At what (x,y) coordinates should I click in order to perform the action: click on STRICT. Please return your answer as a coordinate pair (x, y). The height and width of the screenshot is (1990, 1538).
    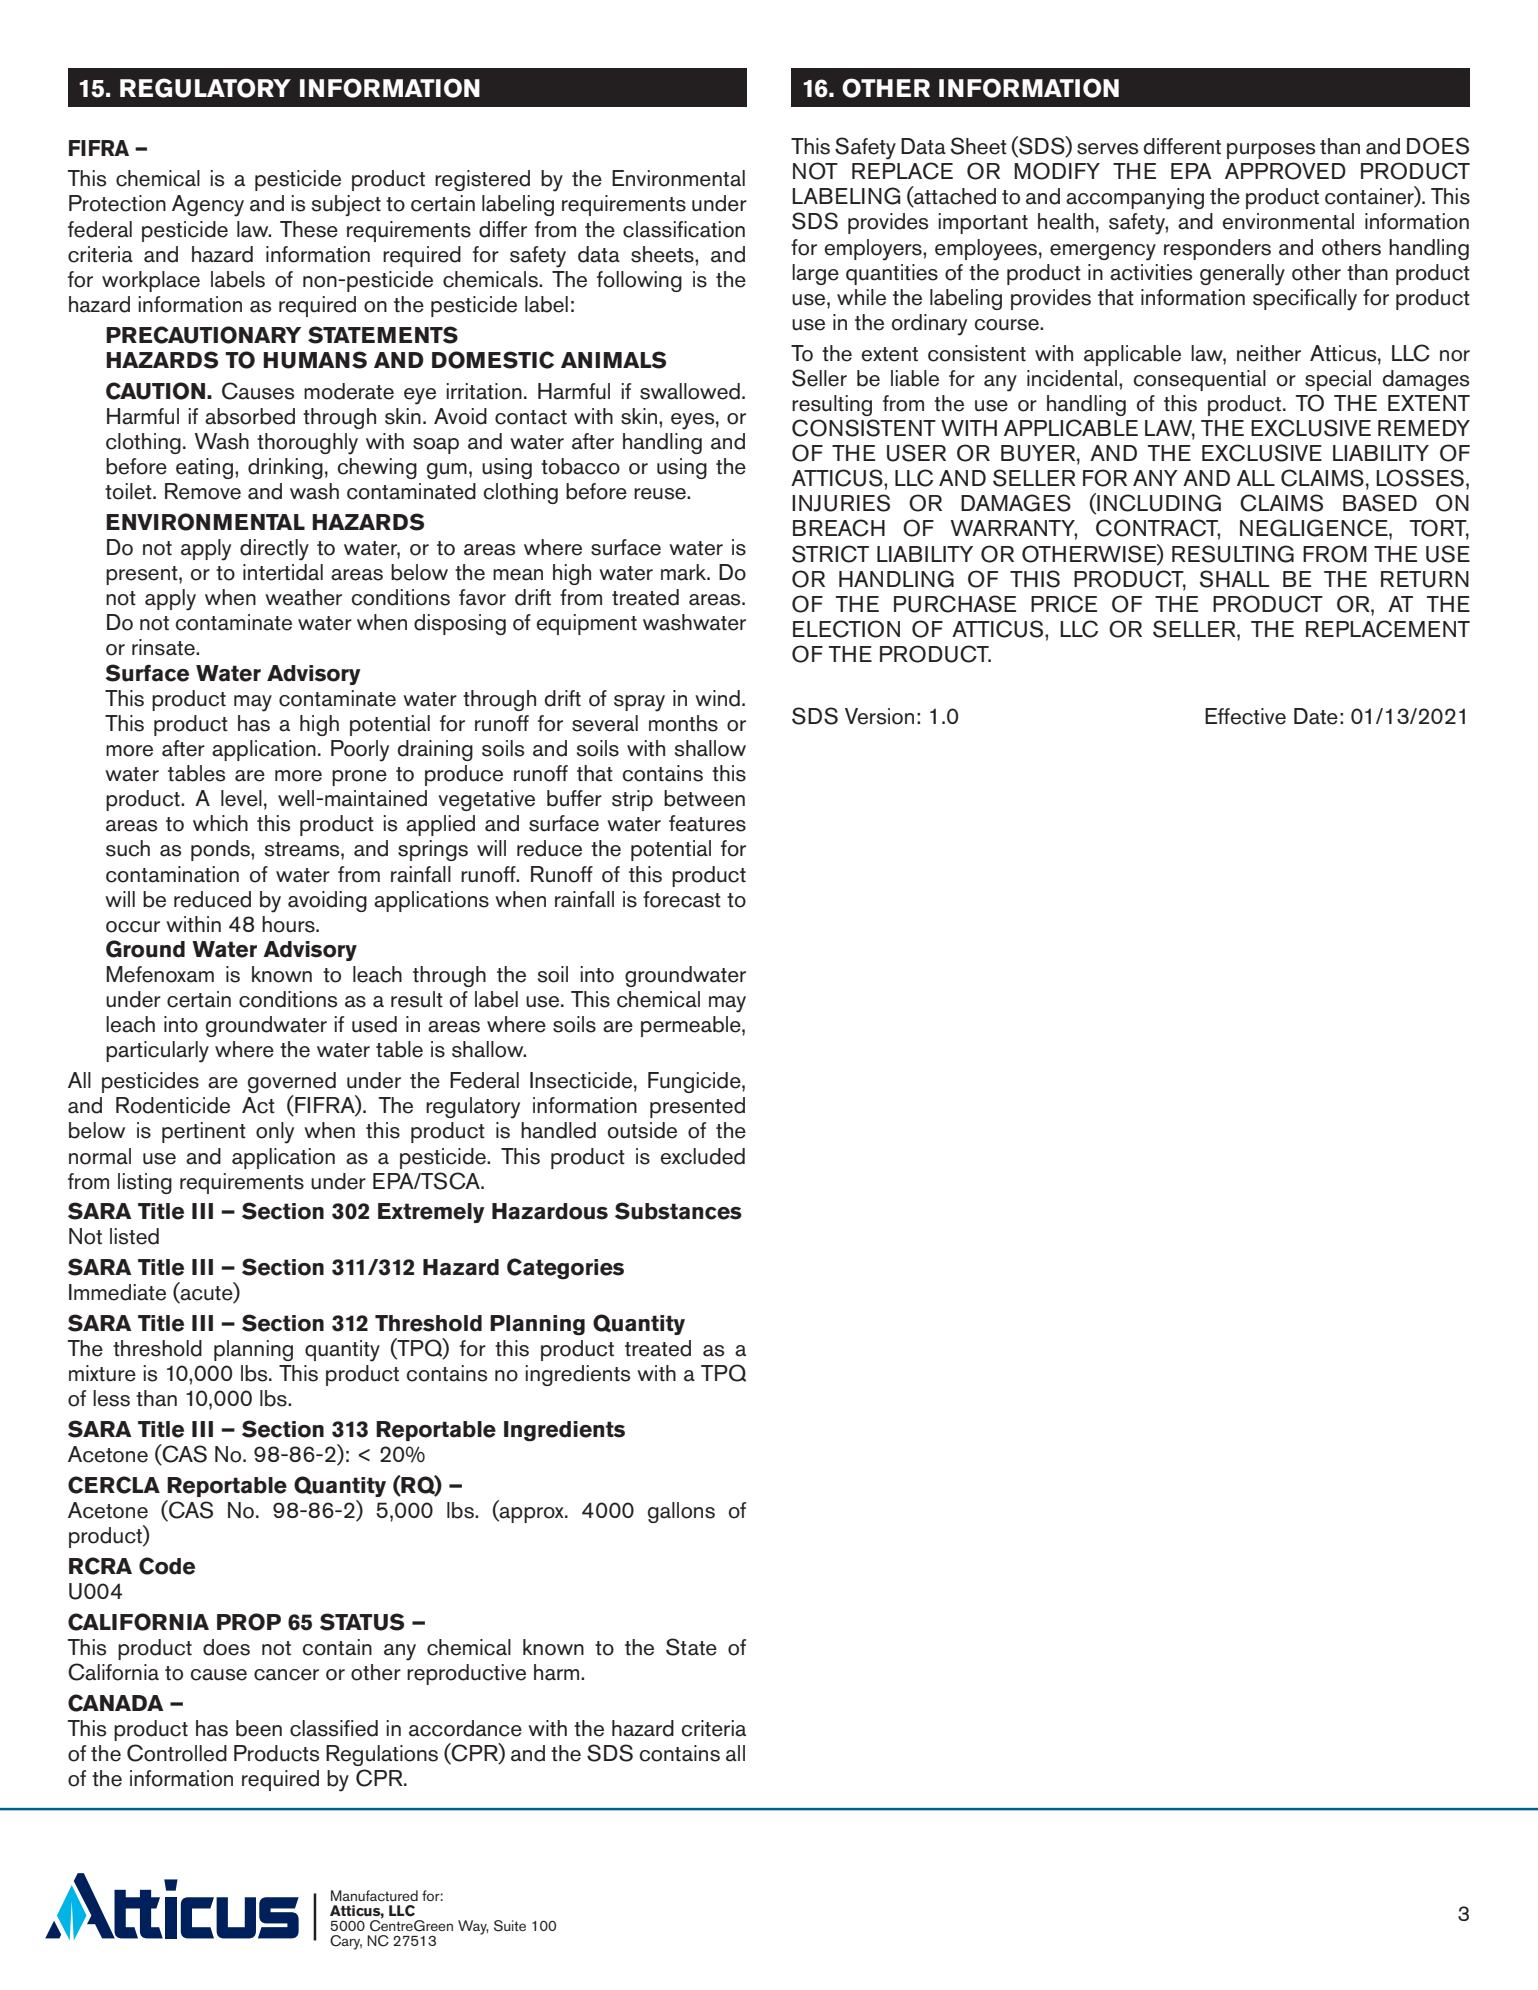
    Looking at the image, I should click on (830, 554).
